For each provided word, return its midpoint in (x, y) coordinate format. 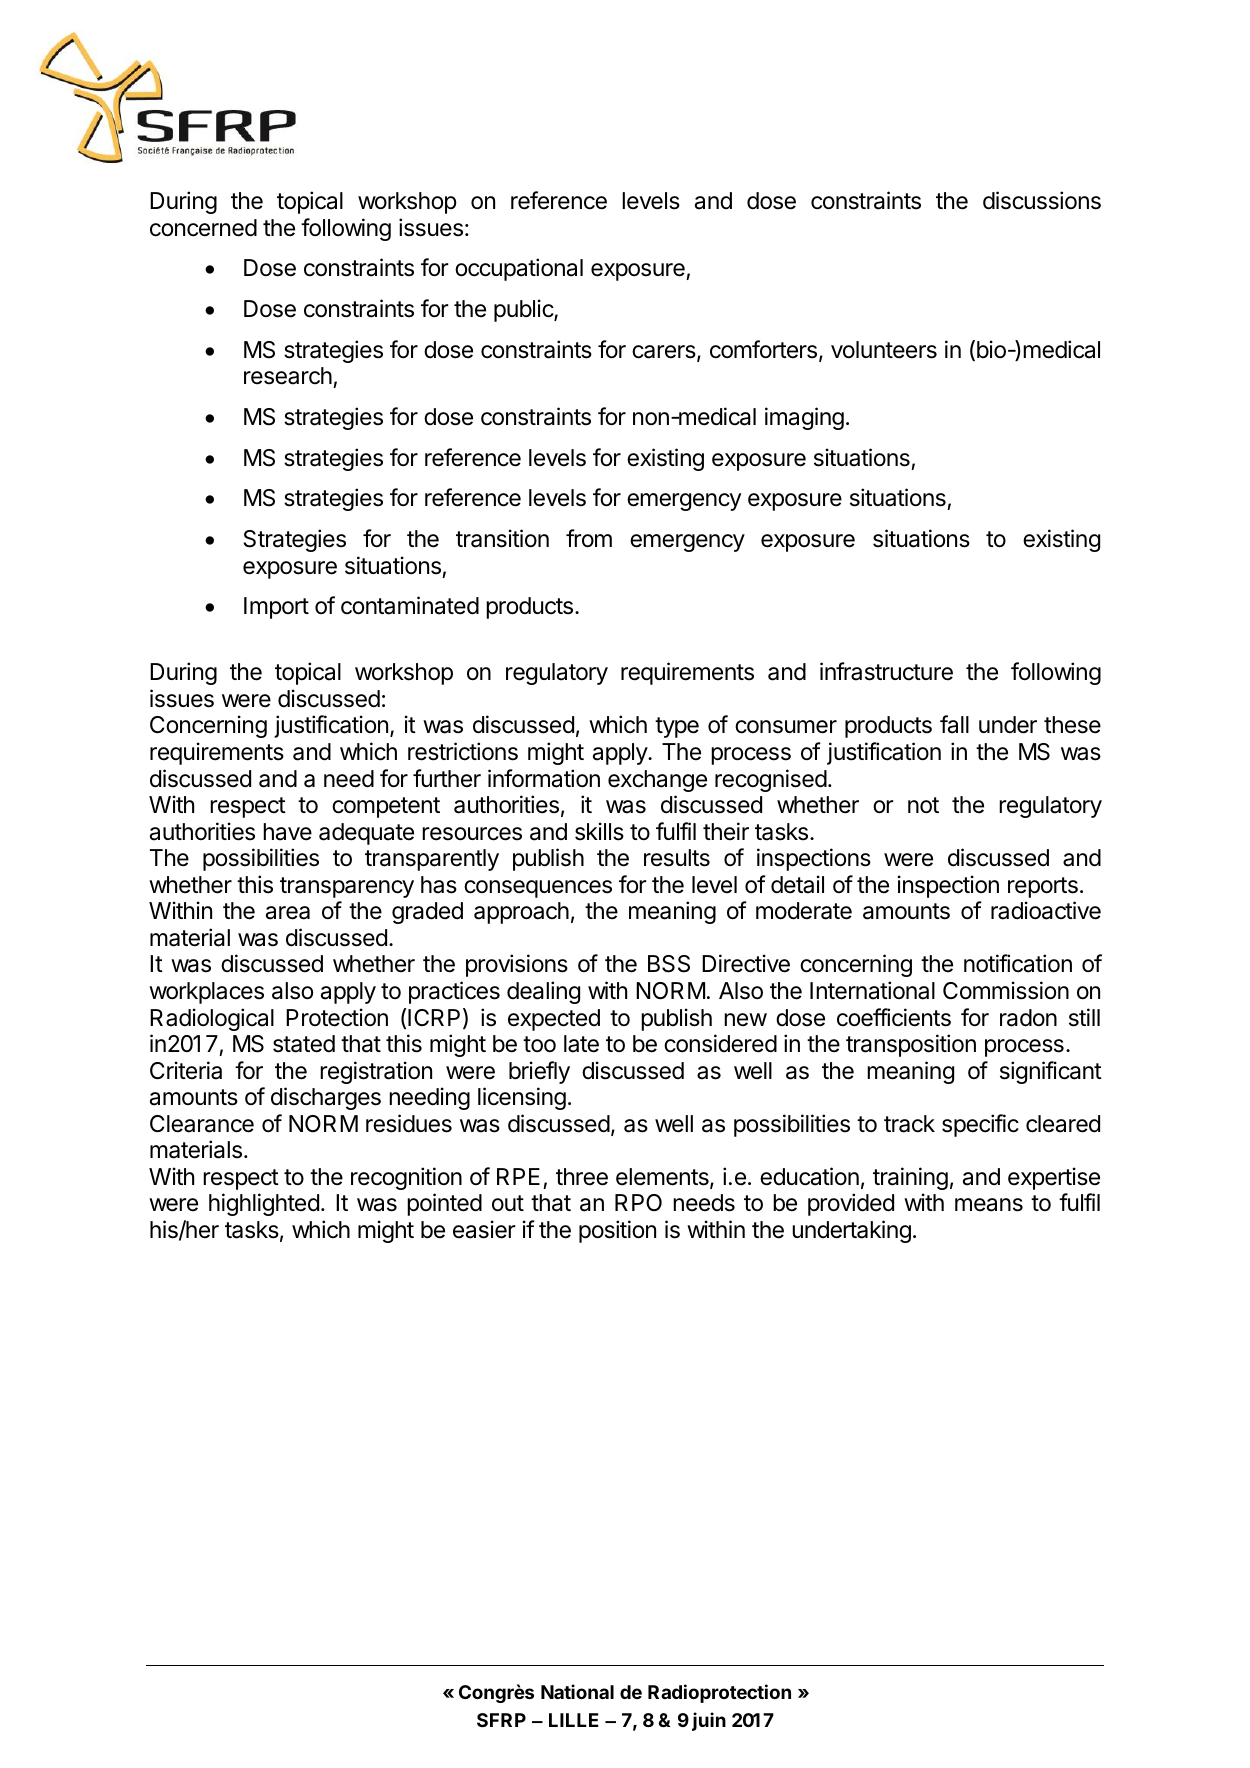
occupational (519, 269)
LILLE (574, 1720)
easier (484, 1229)
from (589, 538)
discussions (1042, 200)
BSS (669, 964)
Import (276, 608)
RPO (638, 1202)
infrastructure (886, 671)
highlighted (264, 1204)
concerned (203, 228)
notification (1018, 963)
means (989, 1205)
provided (851, 1204)
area (288, 913)
